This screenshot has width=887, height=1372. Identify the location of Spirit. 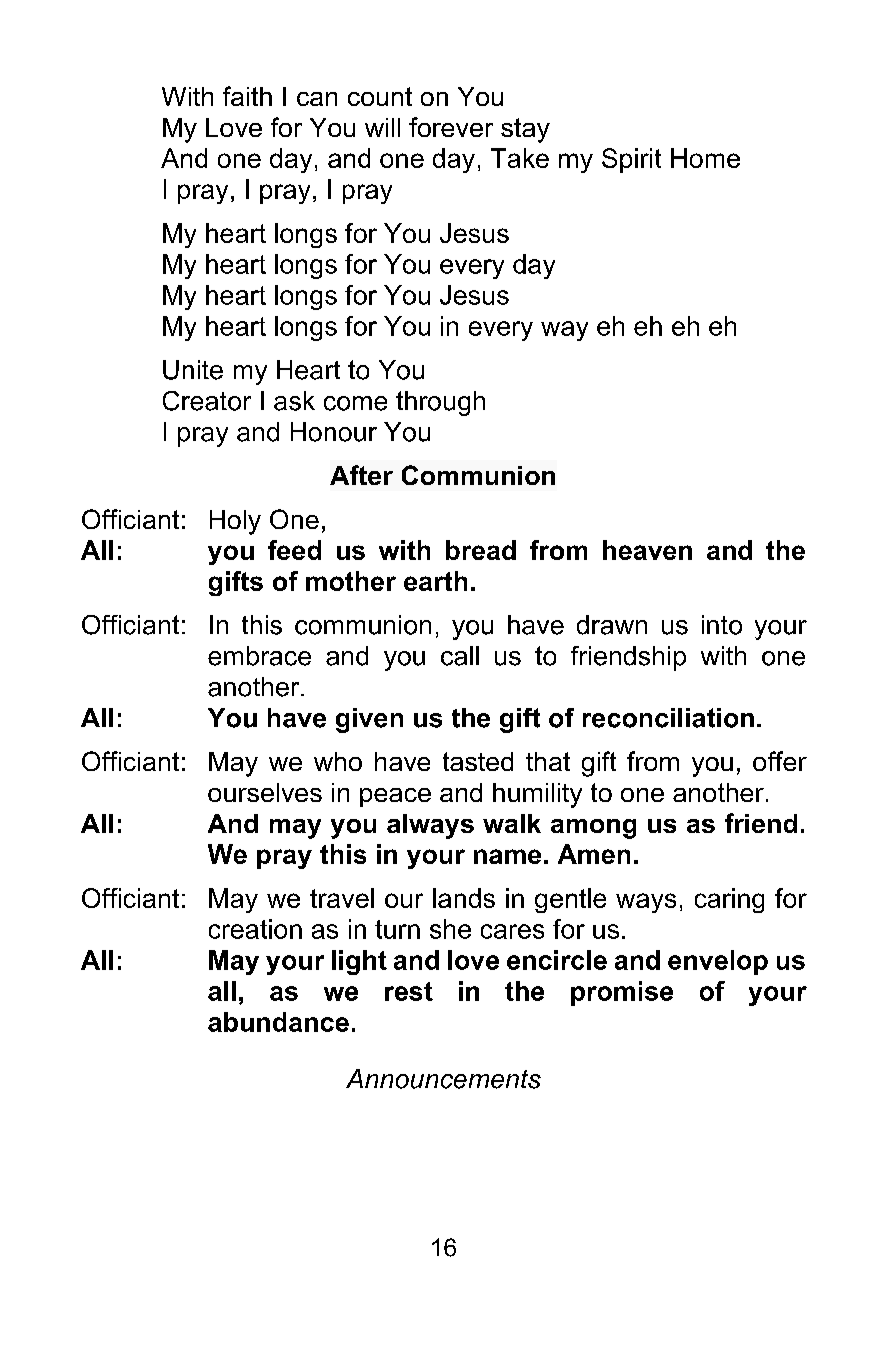
(631, 160).
